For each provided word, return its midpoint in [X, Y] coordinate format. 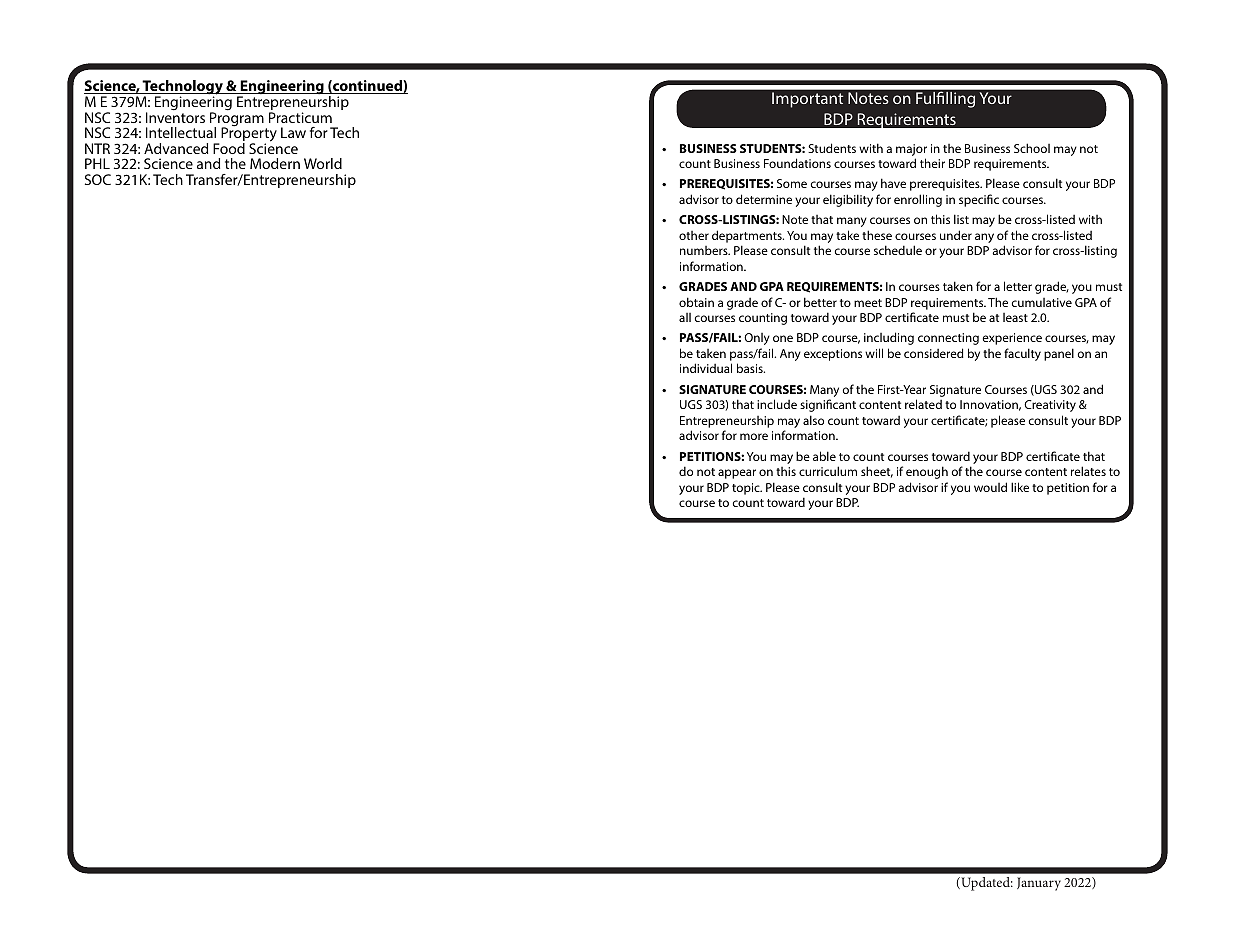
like [1020, 487]
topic [747, 489]
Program [237, 119]
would [990, 487]
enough [927, 472]
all [685, 317]
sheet [877, 472]
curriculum [828, 471]
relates [1088, 471]
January [1039, 884]
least [1015, 317]
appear [737, 474]
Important [807, 100]
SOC [98, 179]
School [1032, 148]
